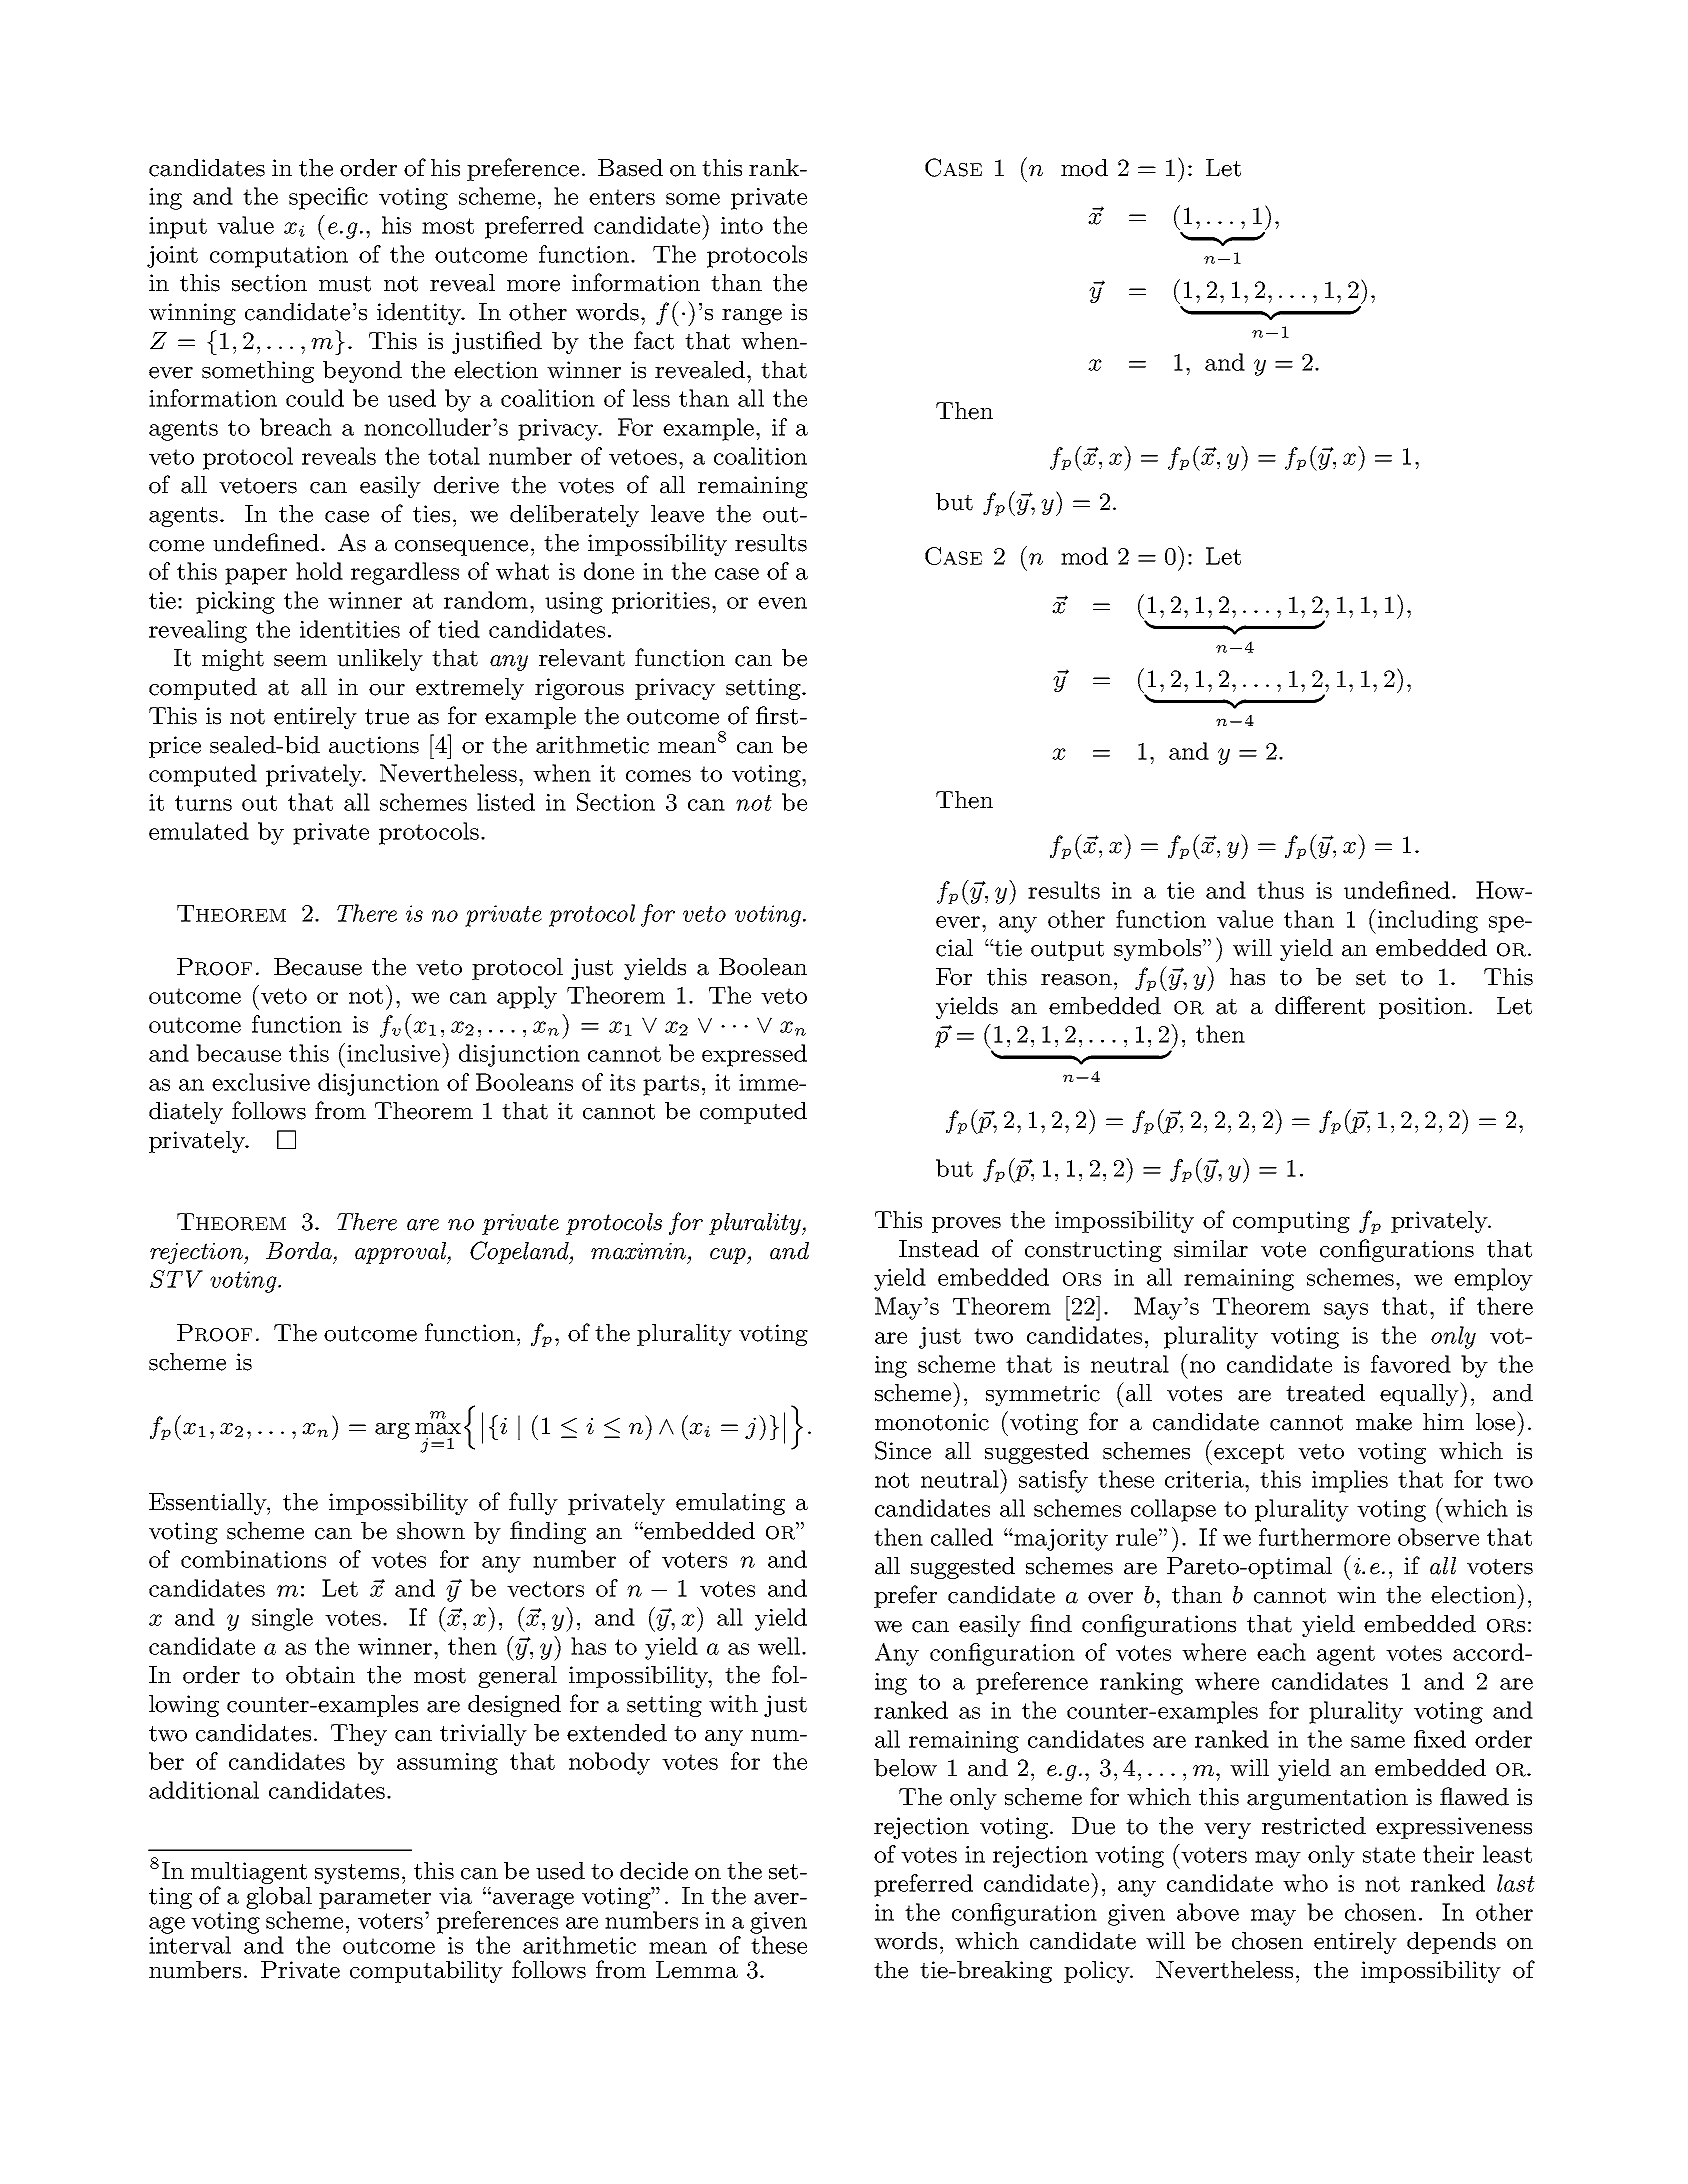 This image has width=1688, height=2184. What do you see at coordinates (375, 1899) in the image?
I see `parameter` at bounding box center [375, 1899].
